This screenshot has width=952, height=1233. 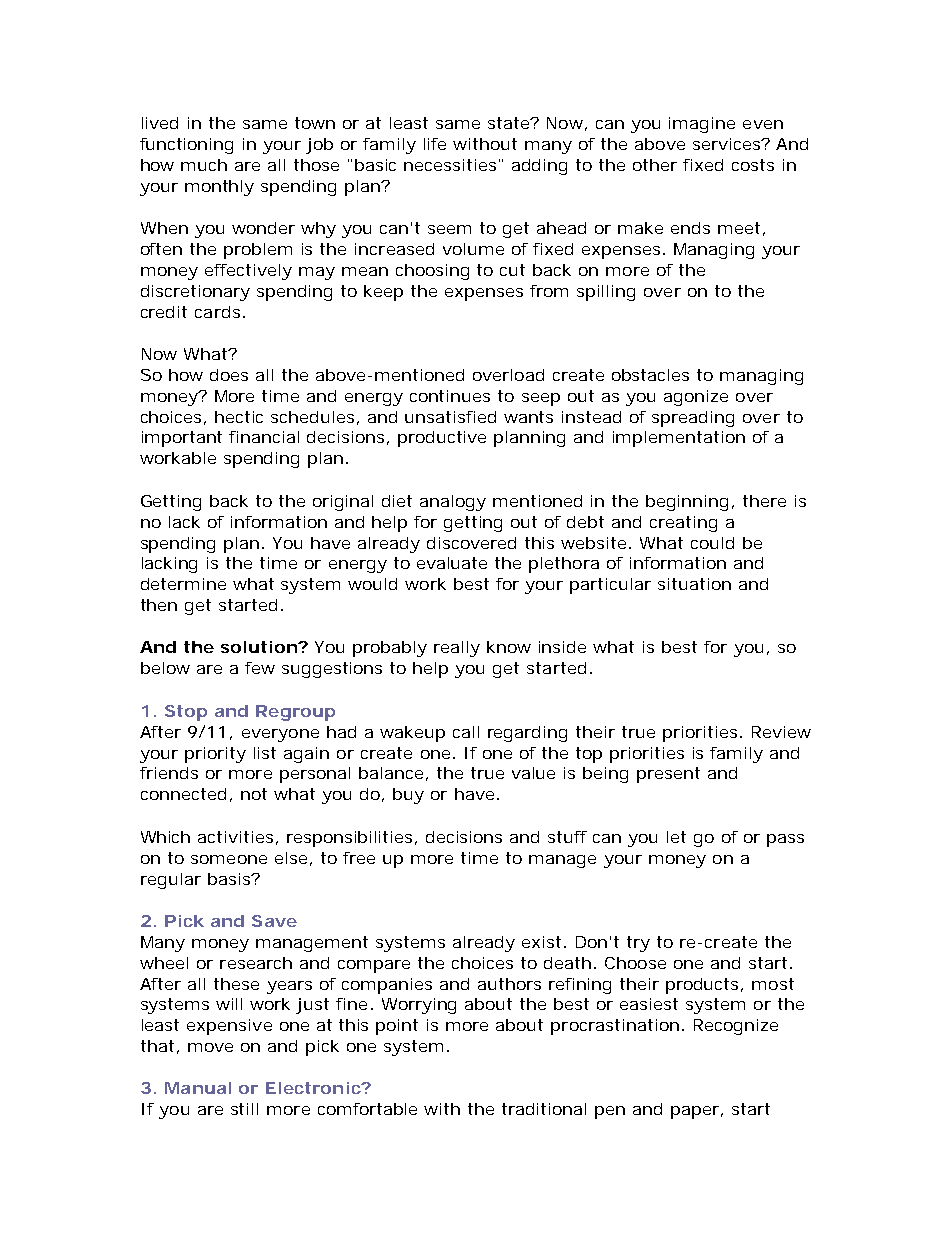 What do you see at coordinates (728, 144) in the screenshot?
I see `services` at bounding box center [728, 144].
